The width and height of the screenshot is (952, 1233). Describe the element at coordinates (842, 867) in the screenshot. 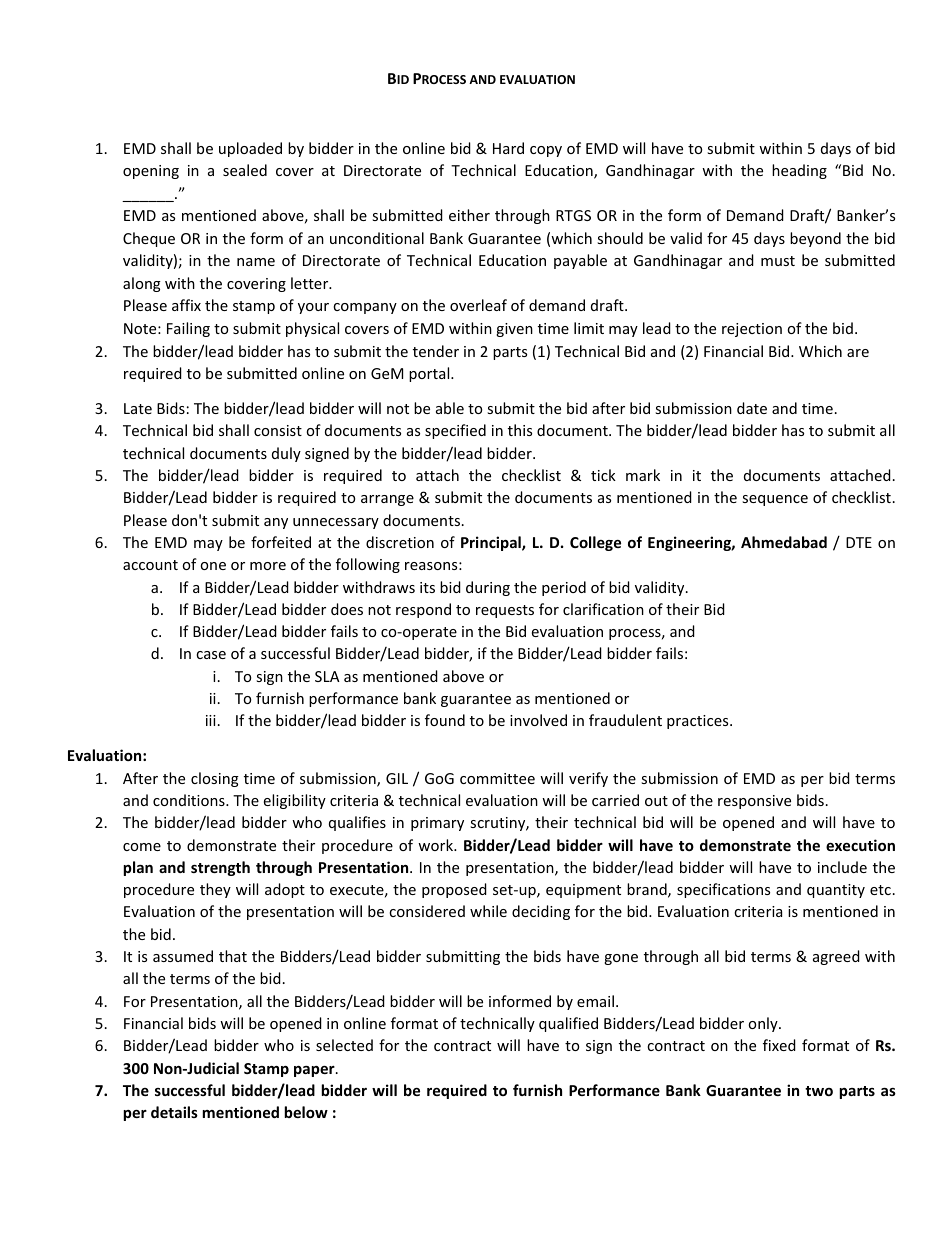

I see `include` at that location.
